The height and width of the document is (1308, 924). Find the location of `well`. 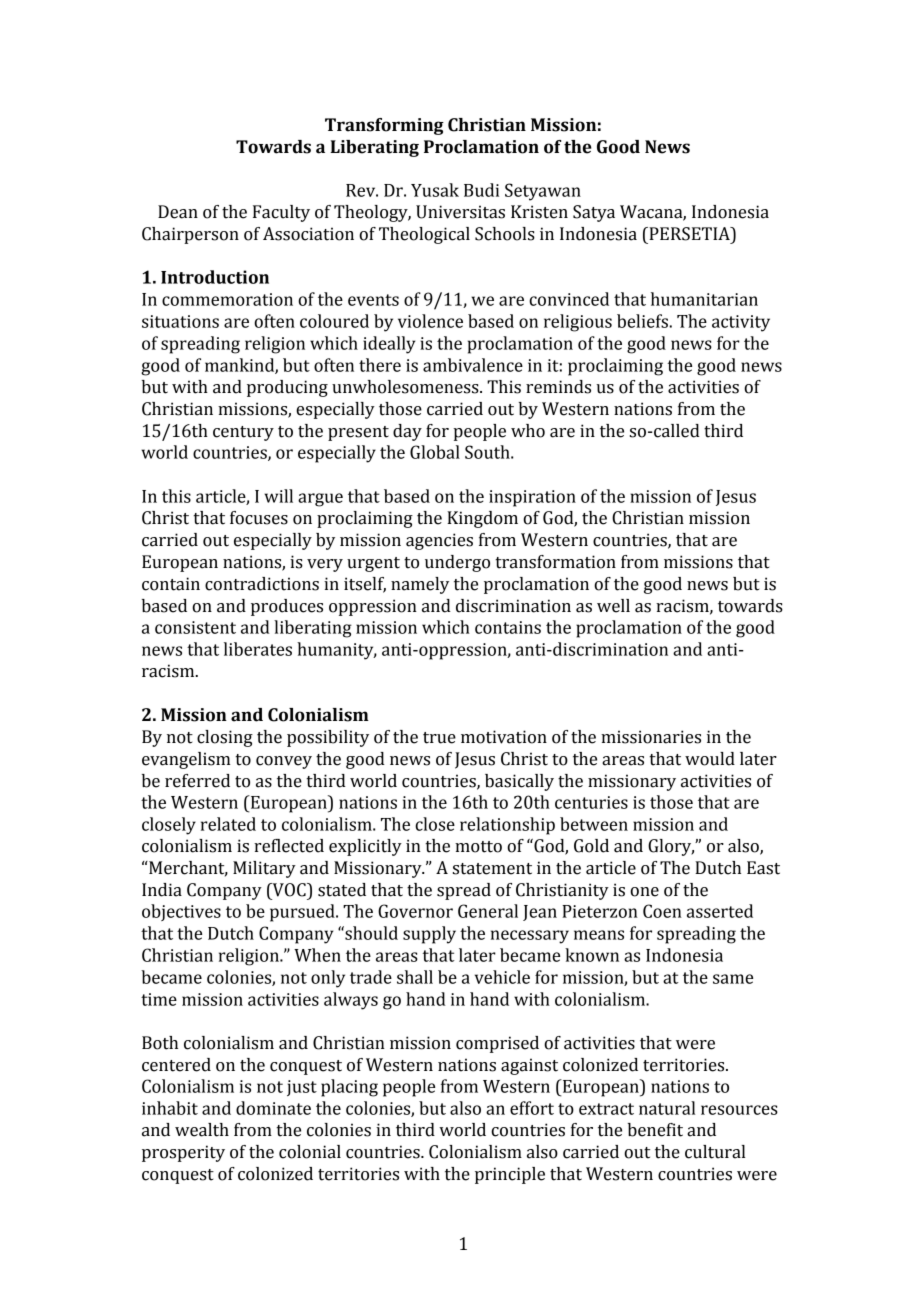

well is located at coordinates (613, 606).
